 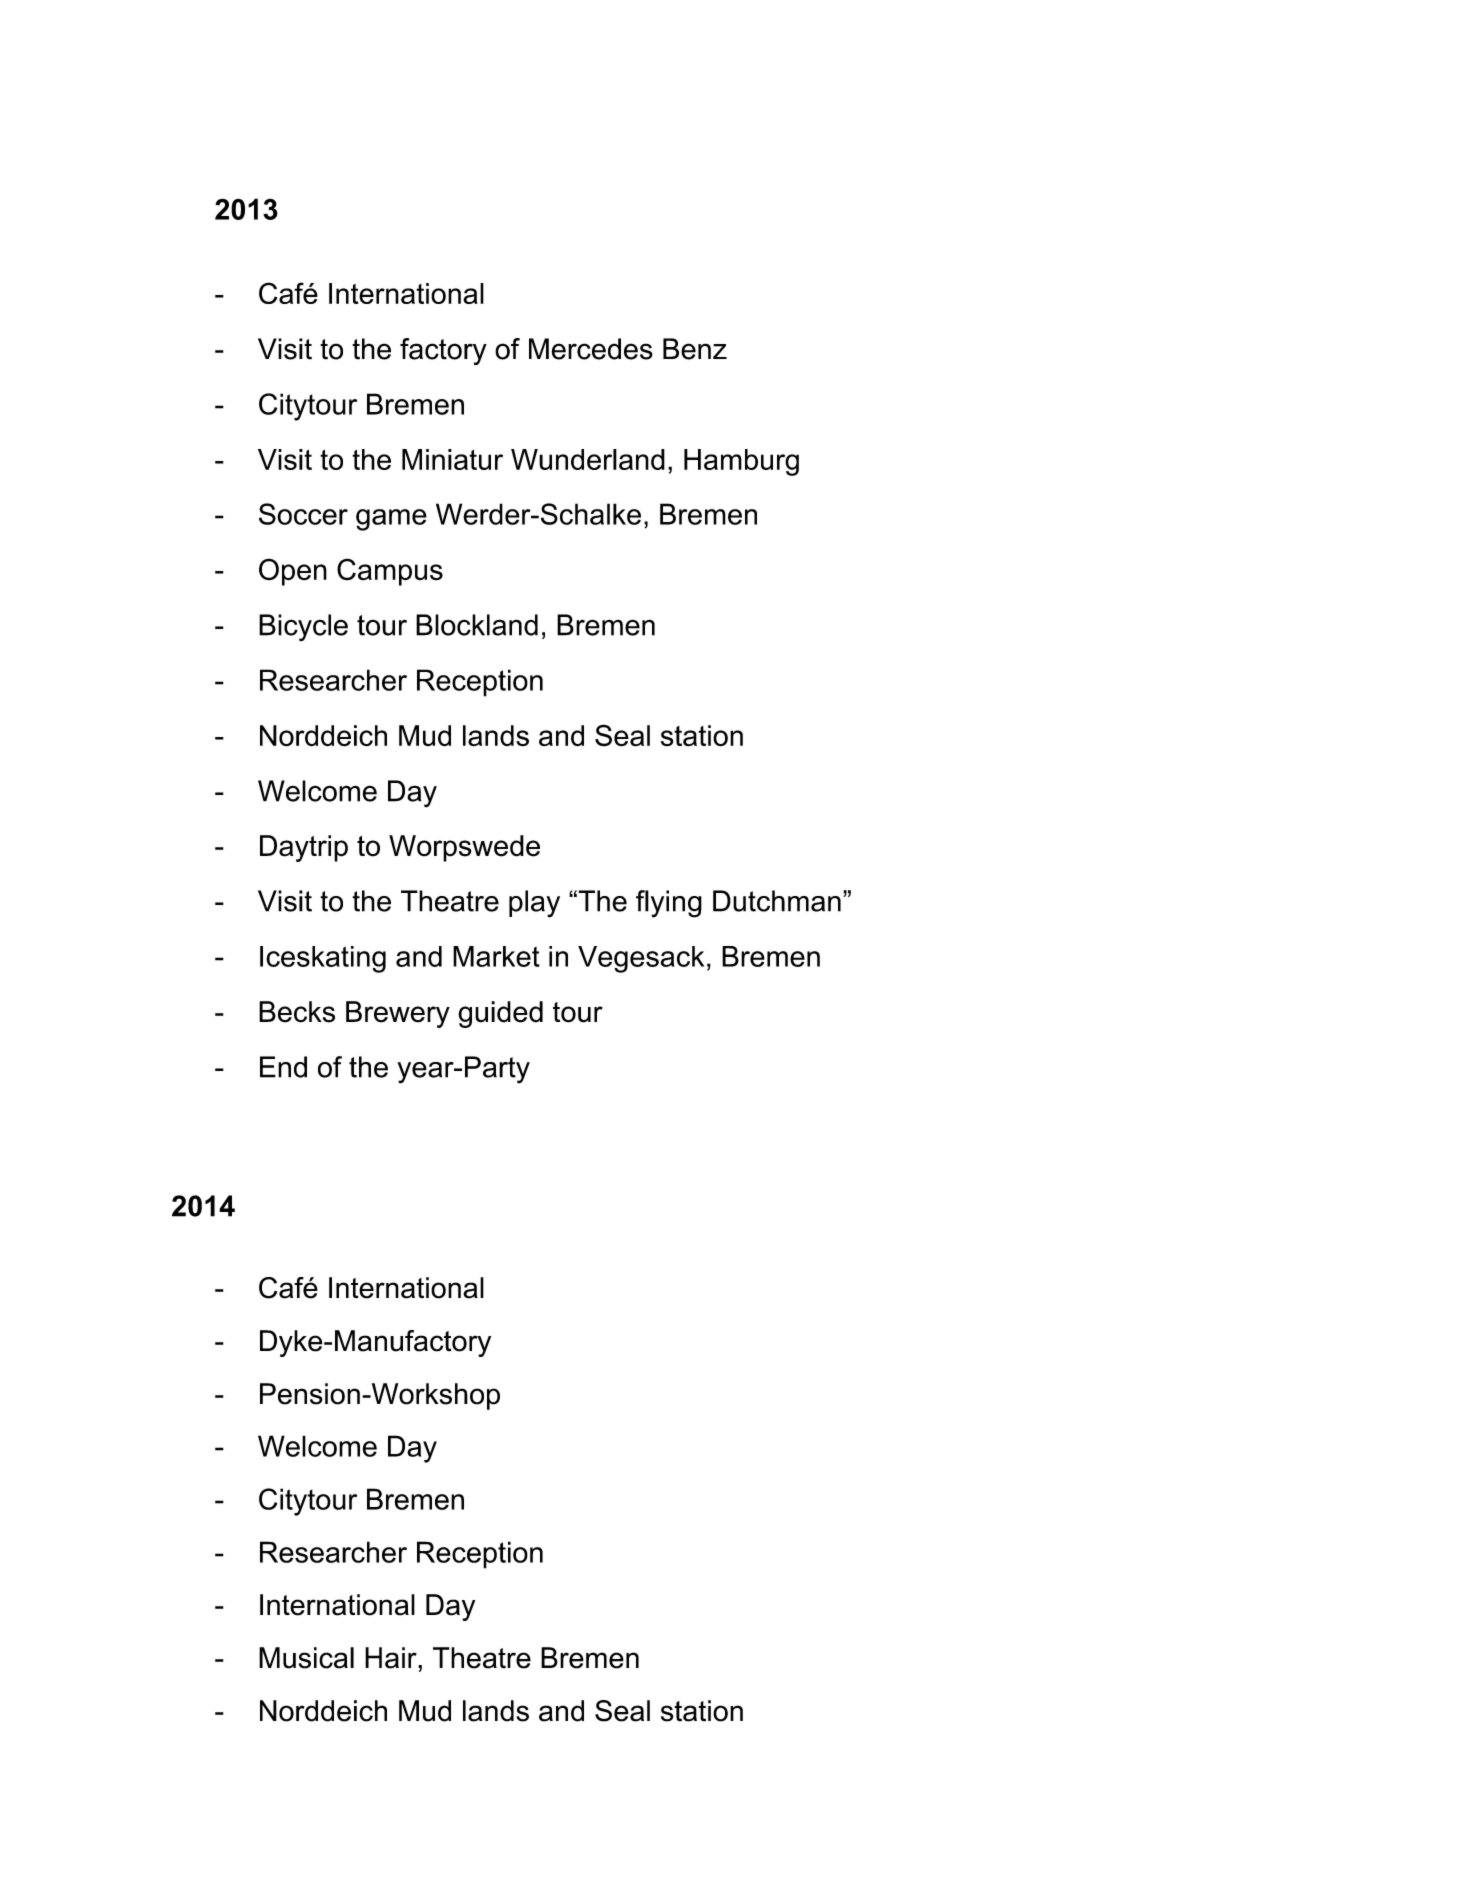 I want to click on Benz, so click(x=695, y=349).
